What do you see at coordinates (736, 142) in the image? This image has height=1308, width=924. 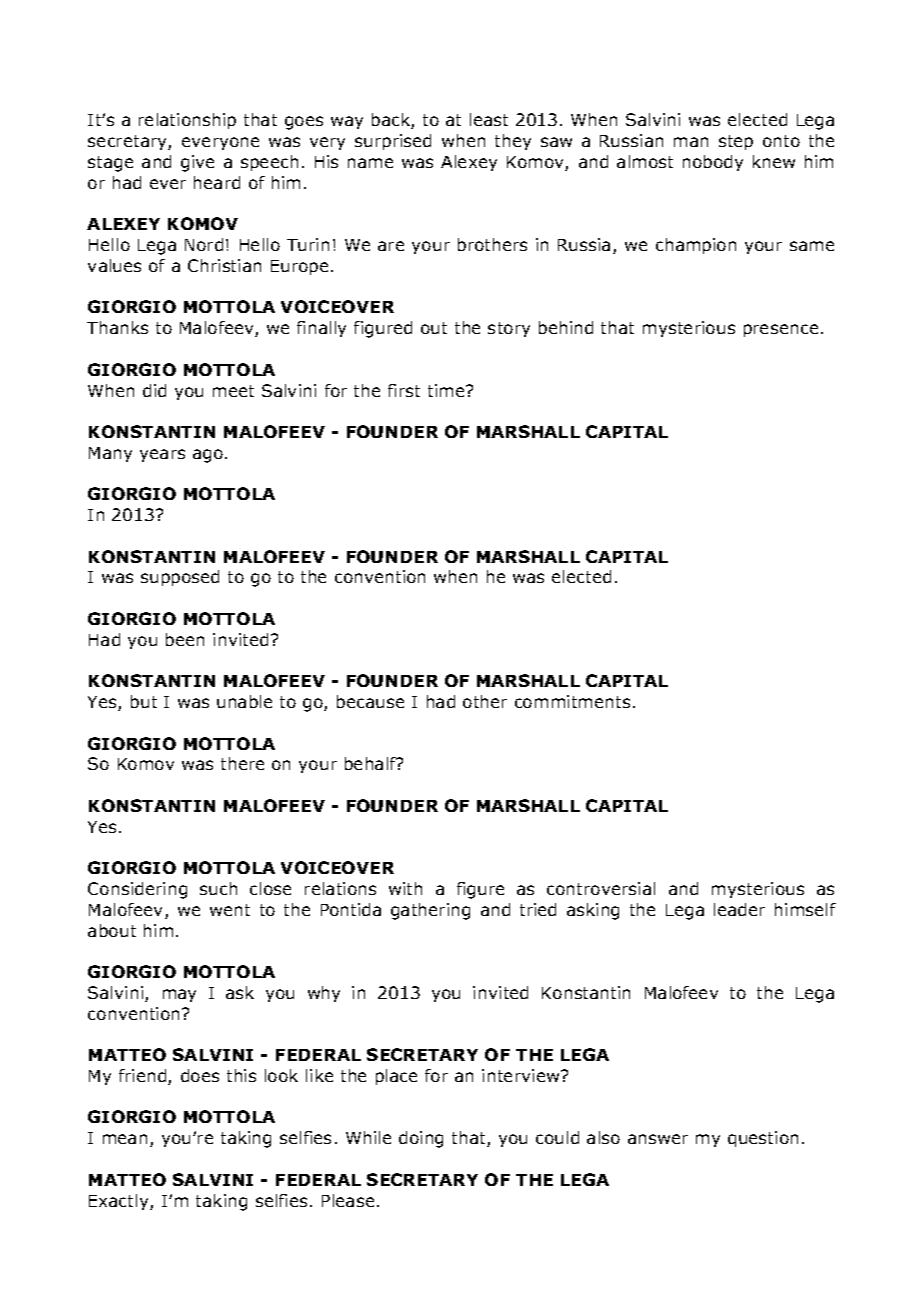 I see `step` at bounding box center [736, 142].
